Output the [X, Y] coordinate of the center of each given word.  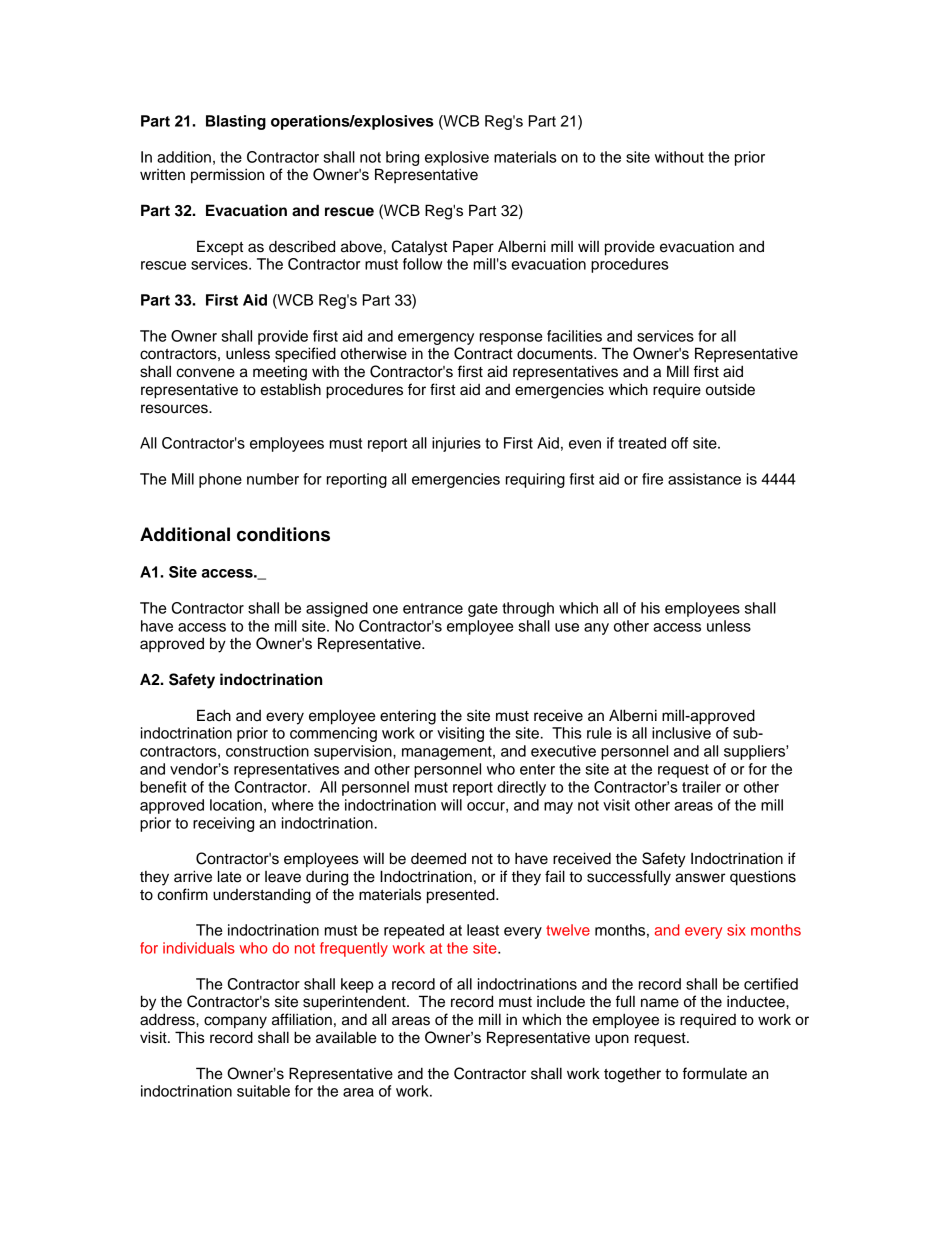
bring [402, 158]
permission [227, 176]
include [561, 1001]
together [632, 1075]
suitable [263, 1091]
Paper [473, 248]
